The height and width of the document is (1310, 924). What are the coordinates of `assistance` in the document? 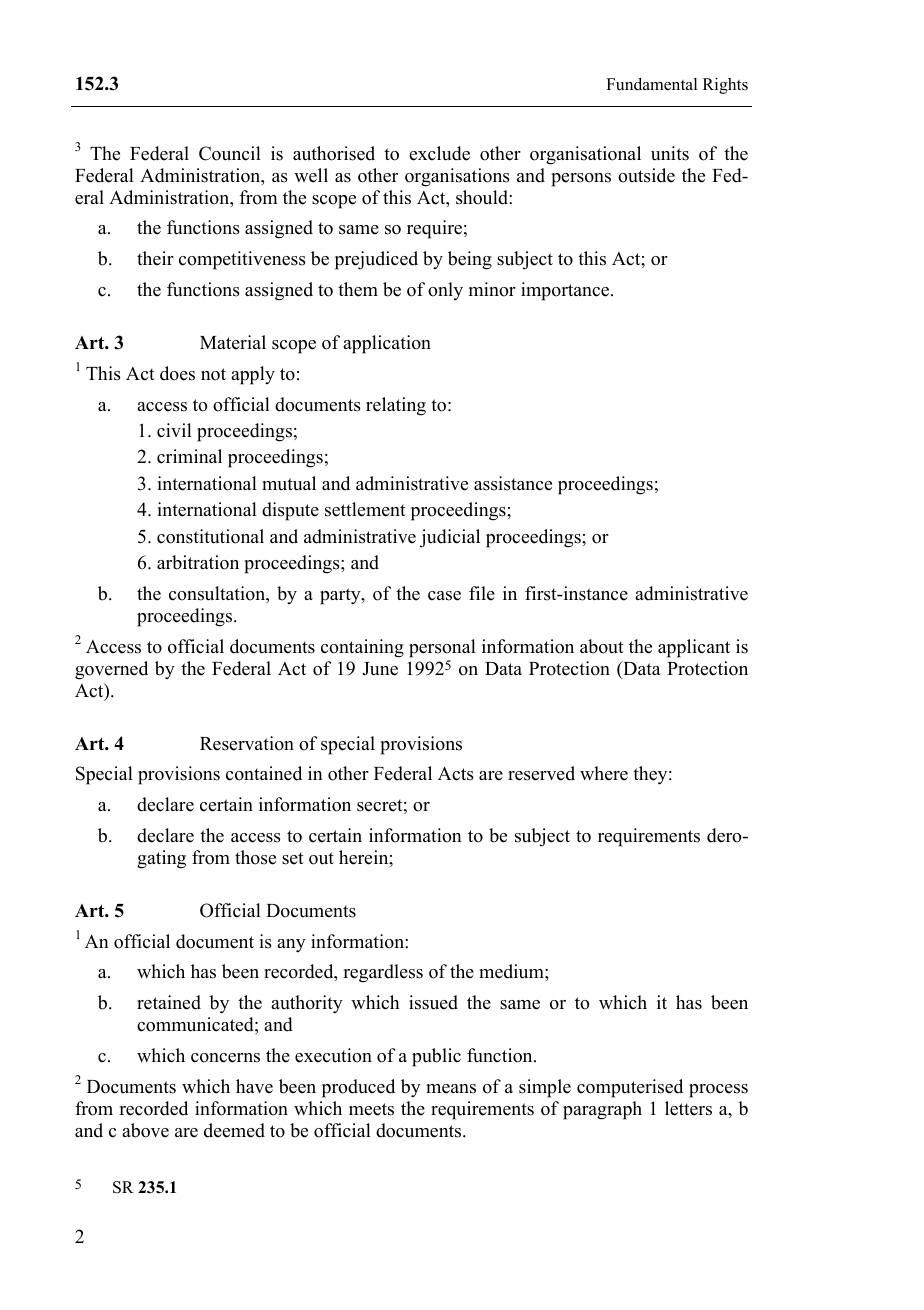 It's located at (513, 483).
